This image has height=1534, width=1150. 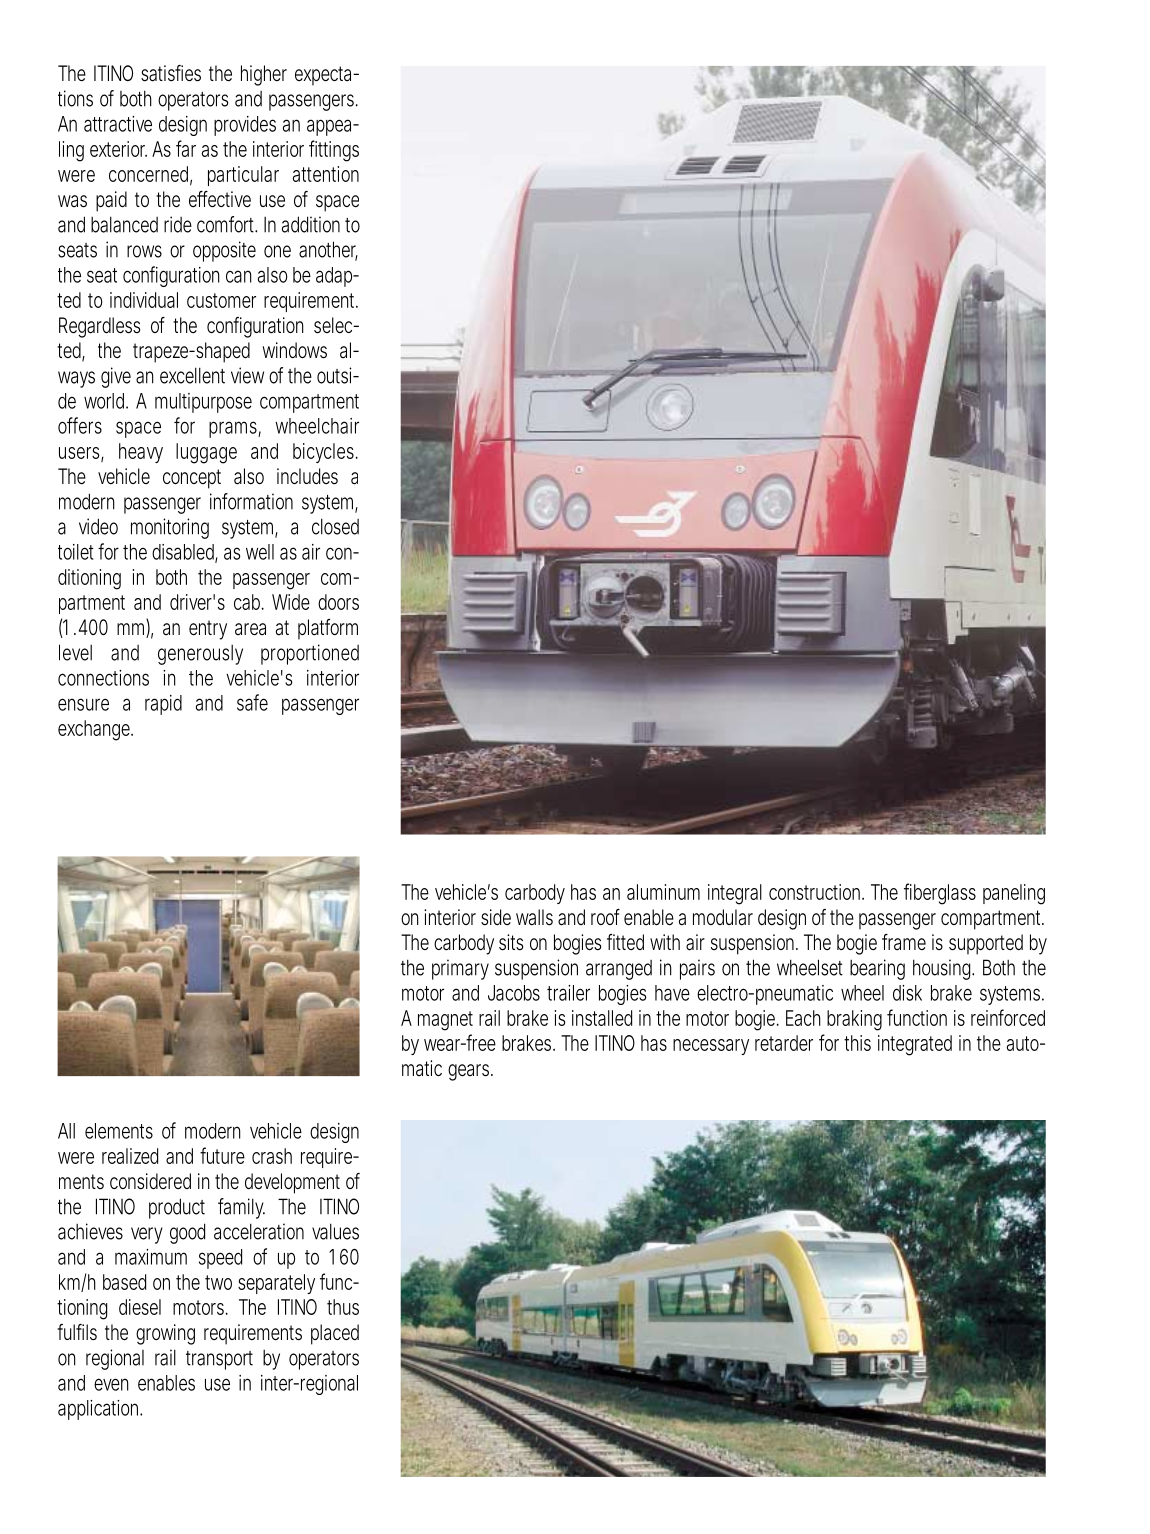 What do you see at coordinates (163, 705) in the image?
I see `rapid` at bounding box center [163, 705].
